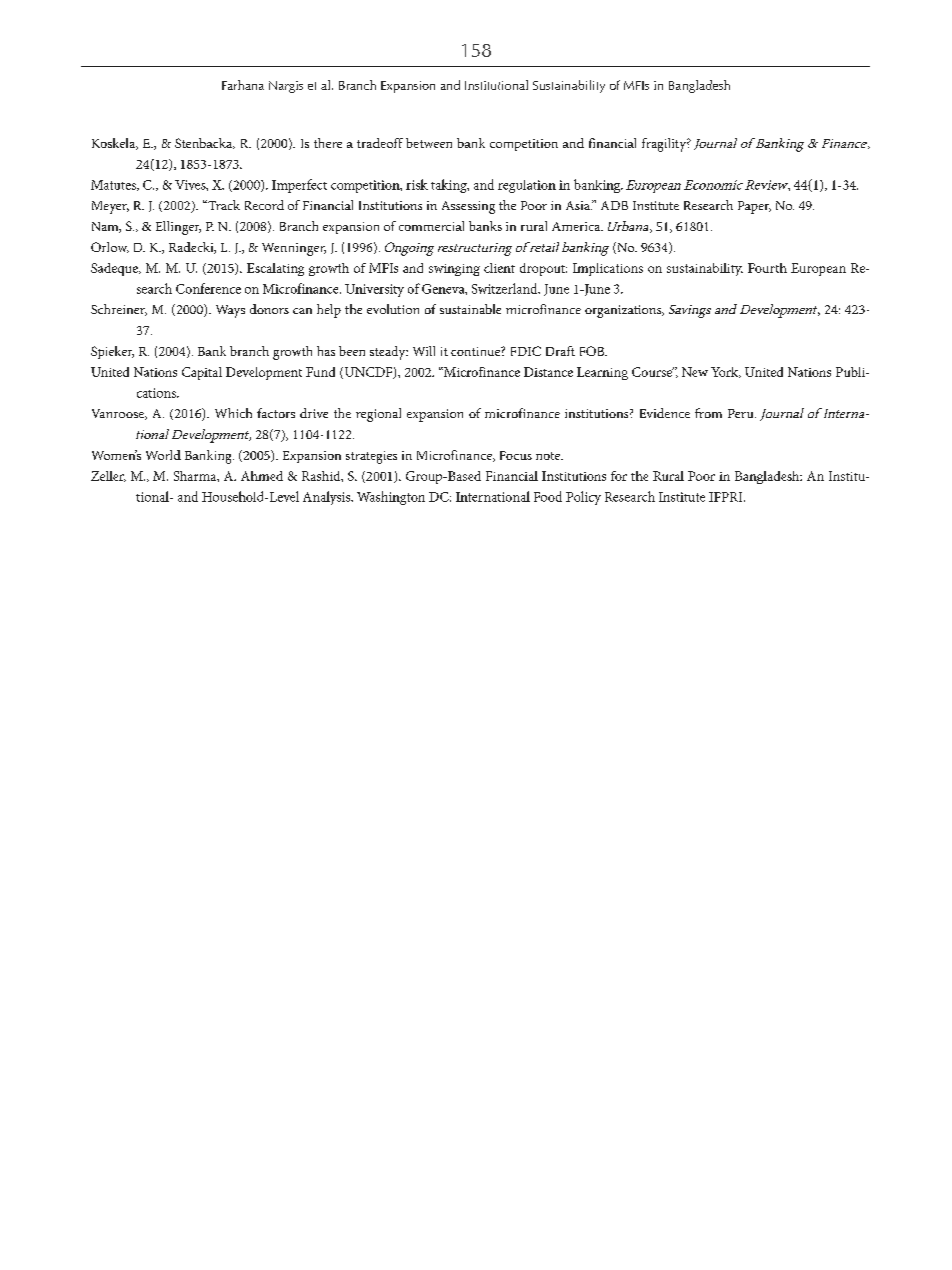 The image size is (952, 1270). I want to click on sustainable, so click(470, 309).
